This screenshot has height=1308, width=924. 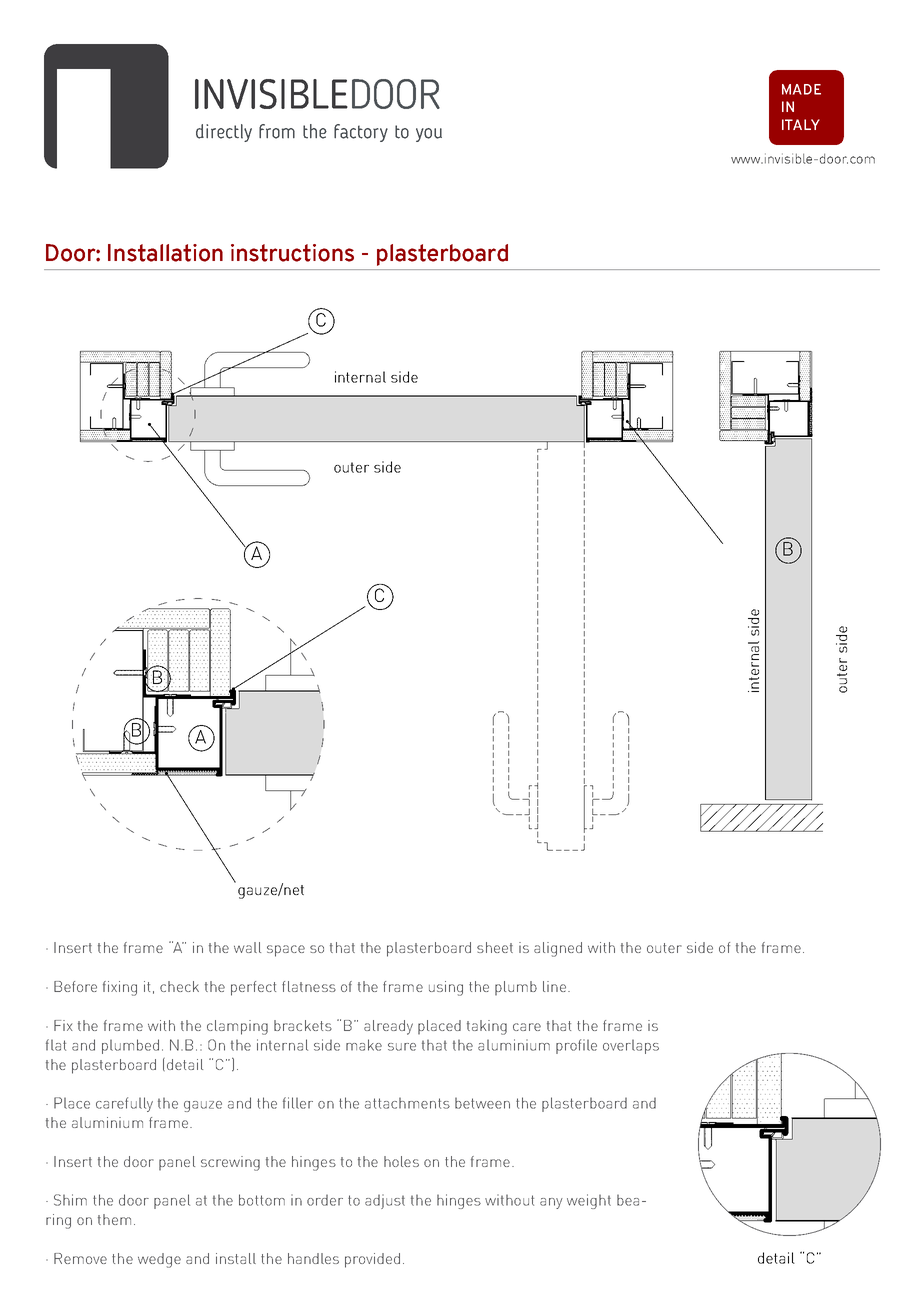 What do you see at coordinates (385, 1201) in the screenshot?
I see `adjust` at bounding box center [385, 1201].
